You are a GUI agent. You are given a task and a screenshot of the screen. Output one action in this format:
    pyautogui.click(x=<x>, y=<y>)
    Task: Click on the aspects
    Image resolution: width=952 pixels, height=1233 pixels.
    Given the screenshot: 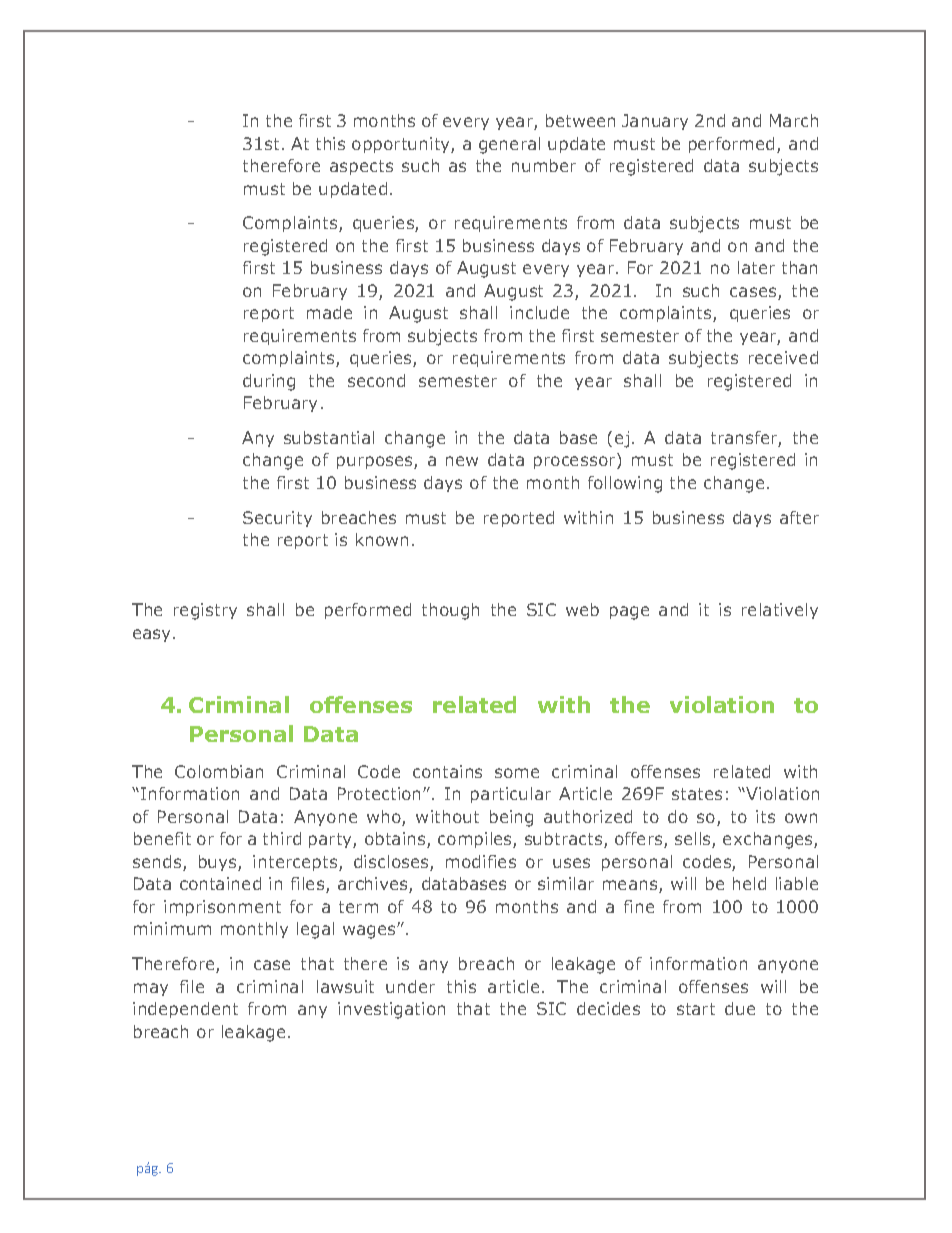 What is the action you would take?
    pyautogui.click(x=361, y=167)
